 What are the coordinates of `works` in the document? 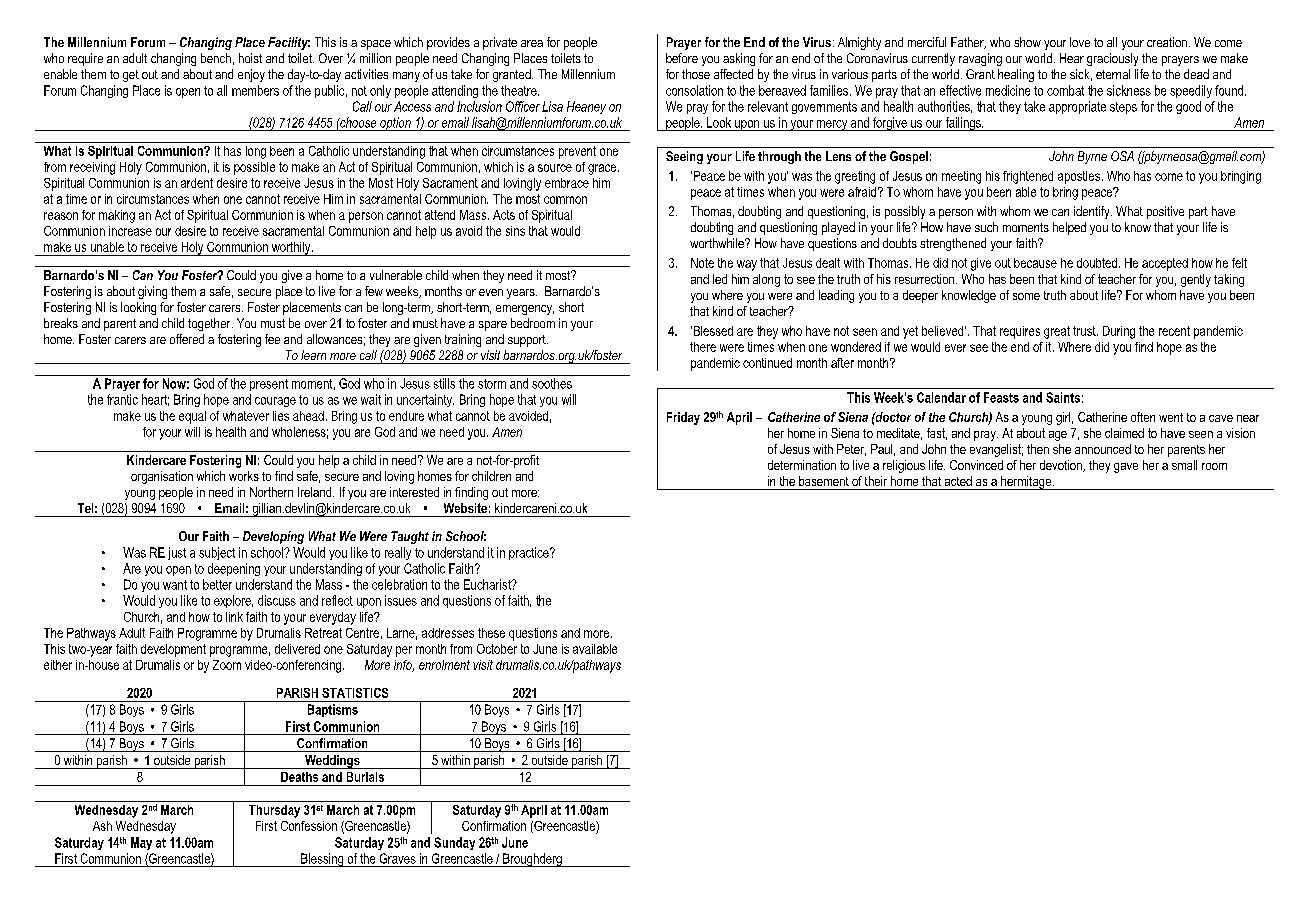 It's located at (244, 476).
